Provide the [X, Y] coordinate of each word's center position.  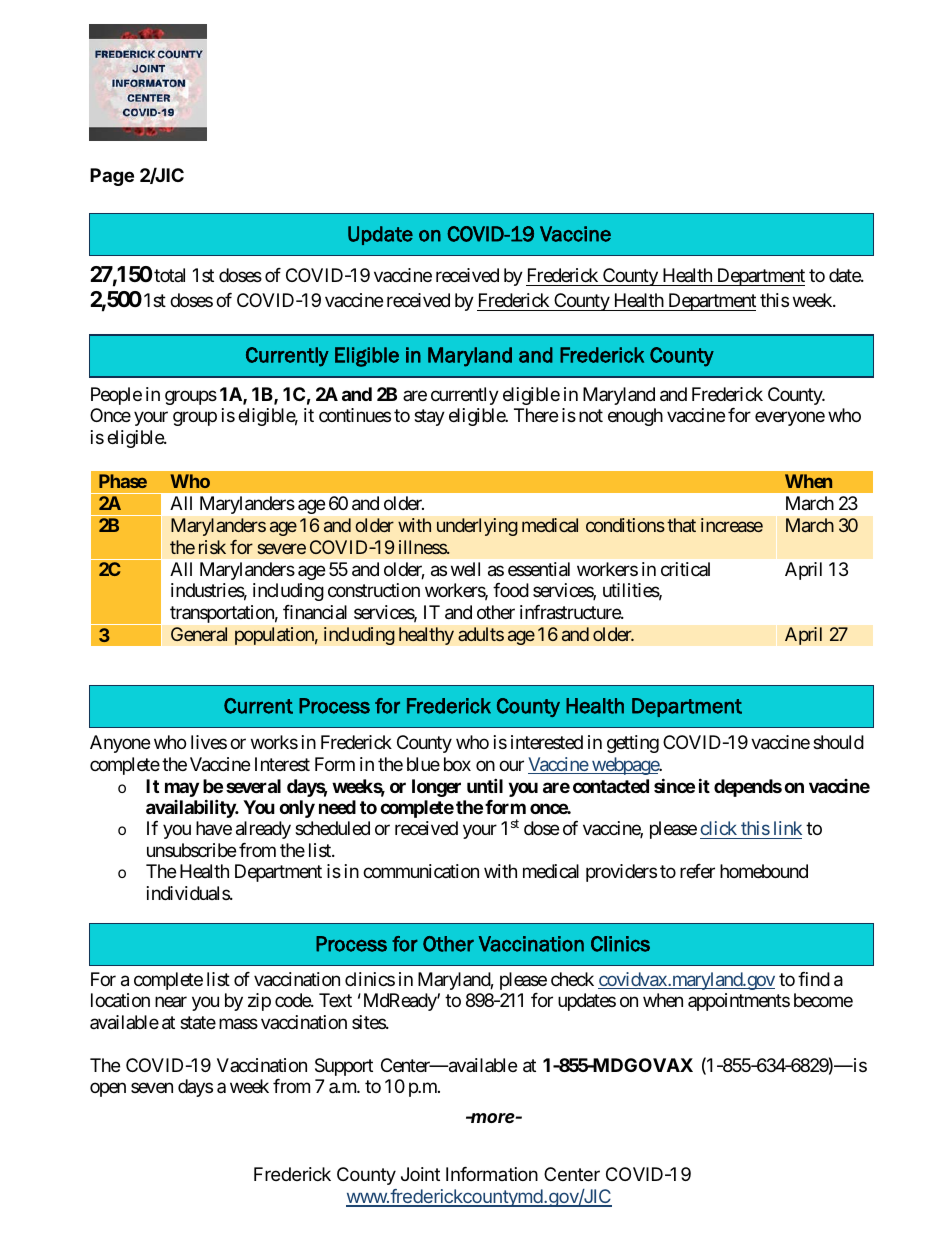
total [169, 275]
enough [635, 417]
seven [152, 1088]
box [457, 764]
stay [429, 418]
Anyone [120, 744]
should [838, 742]
